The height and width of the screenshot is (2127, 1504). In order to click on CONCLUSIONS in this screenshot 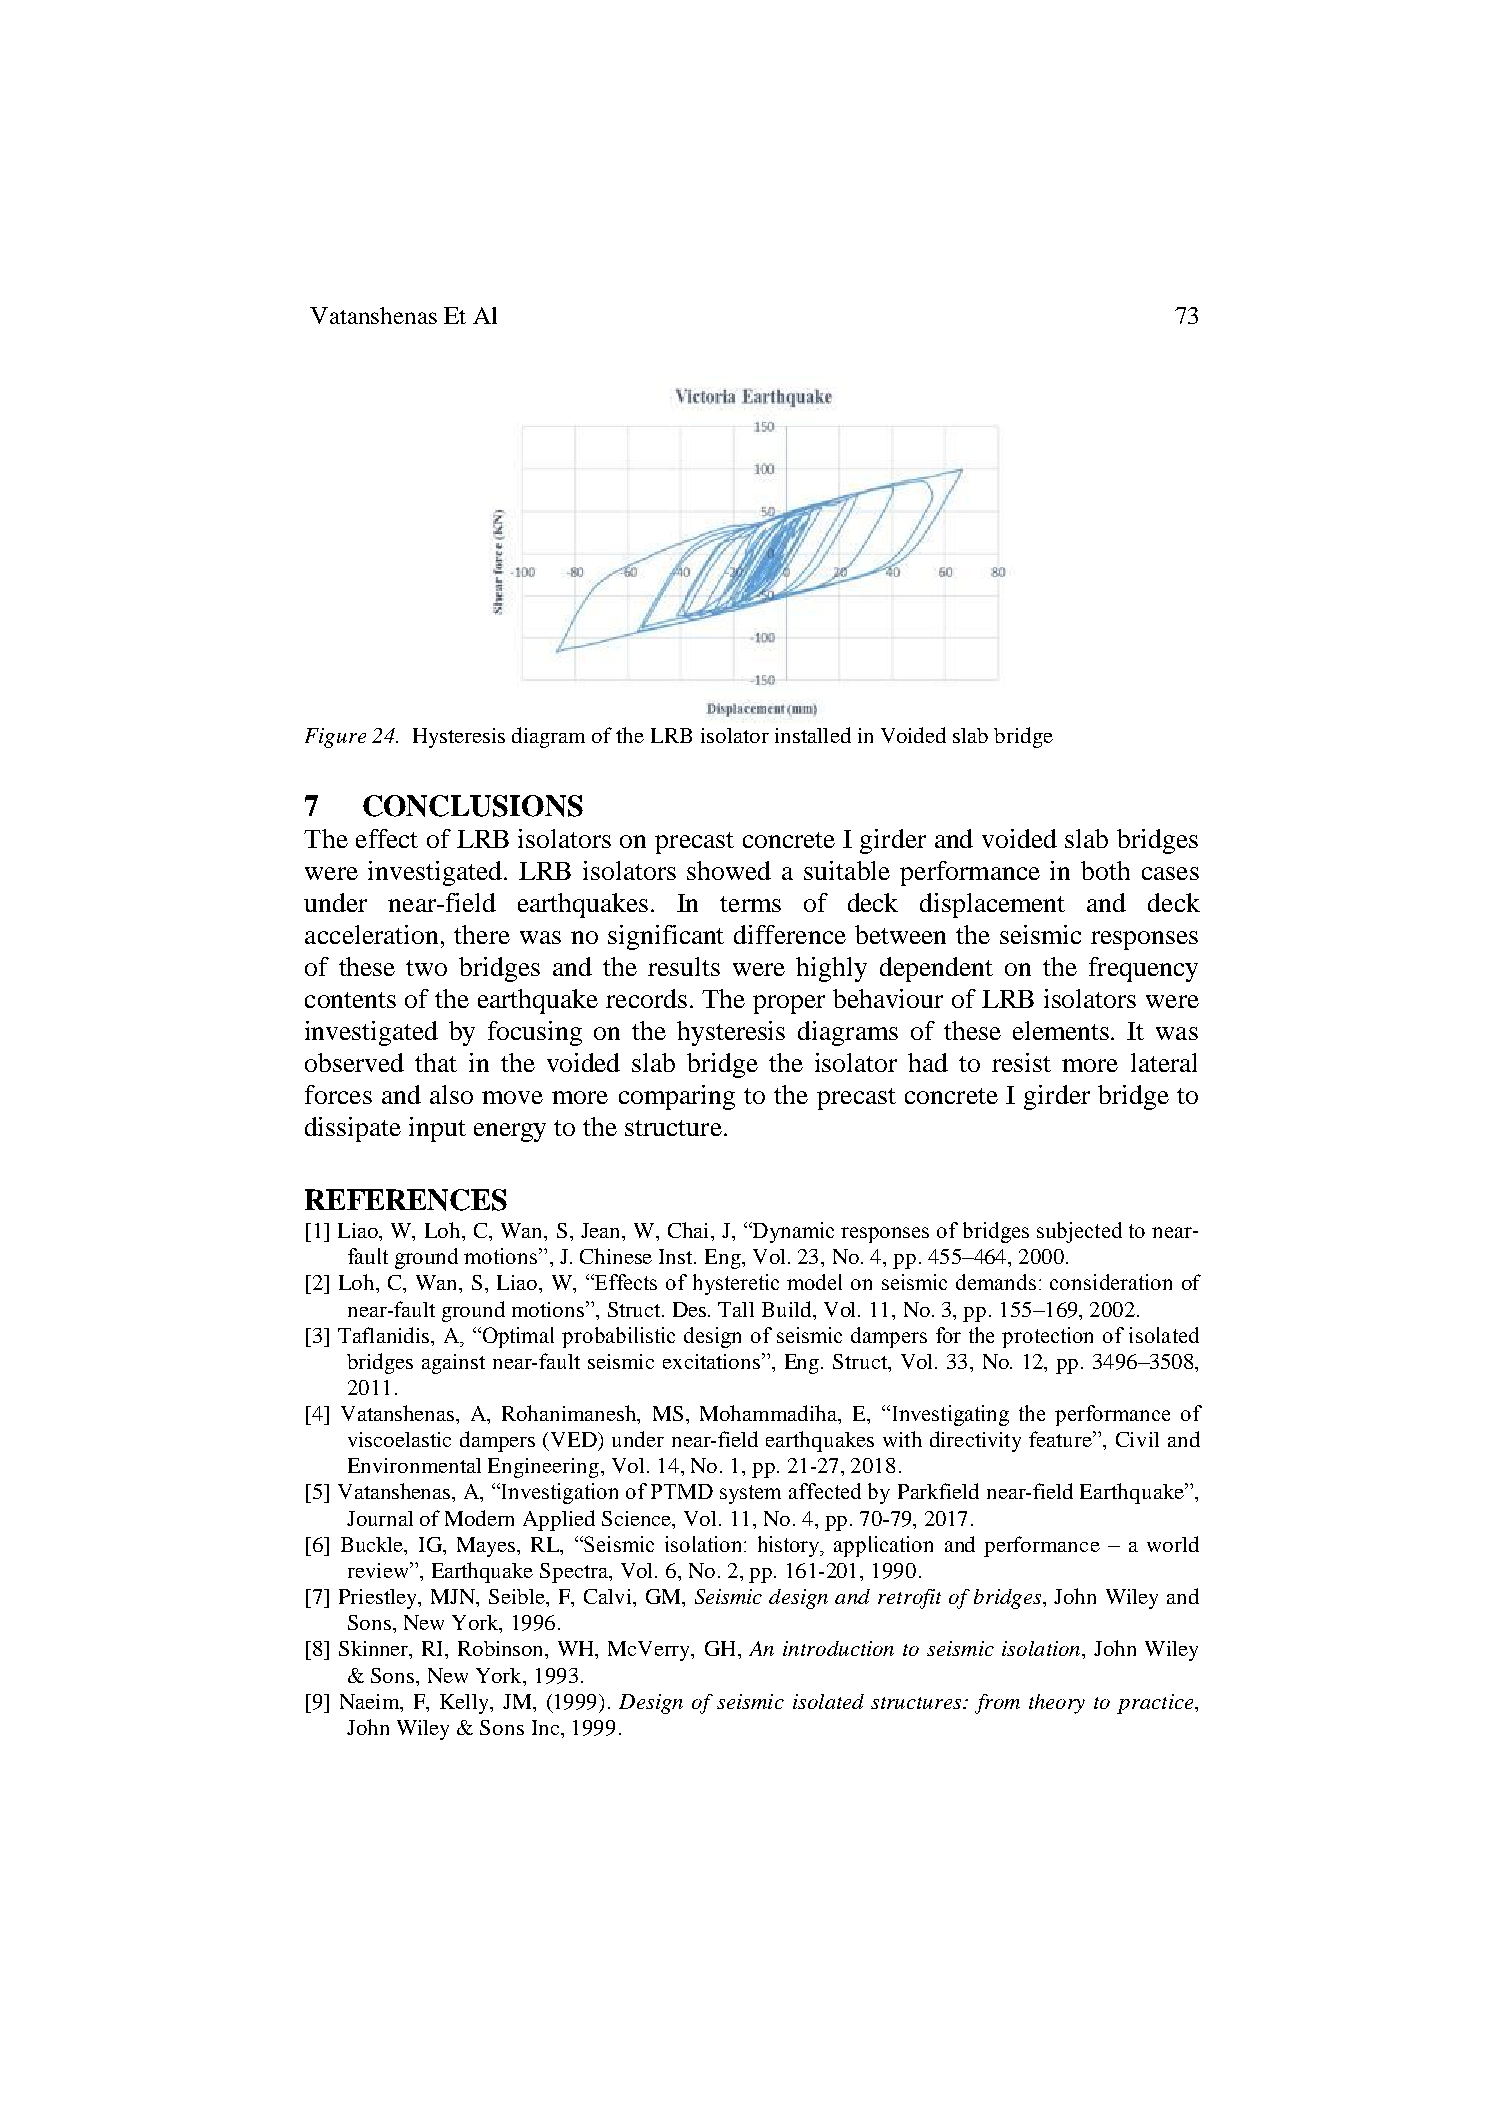, I will do `click(473, 806)`.
